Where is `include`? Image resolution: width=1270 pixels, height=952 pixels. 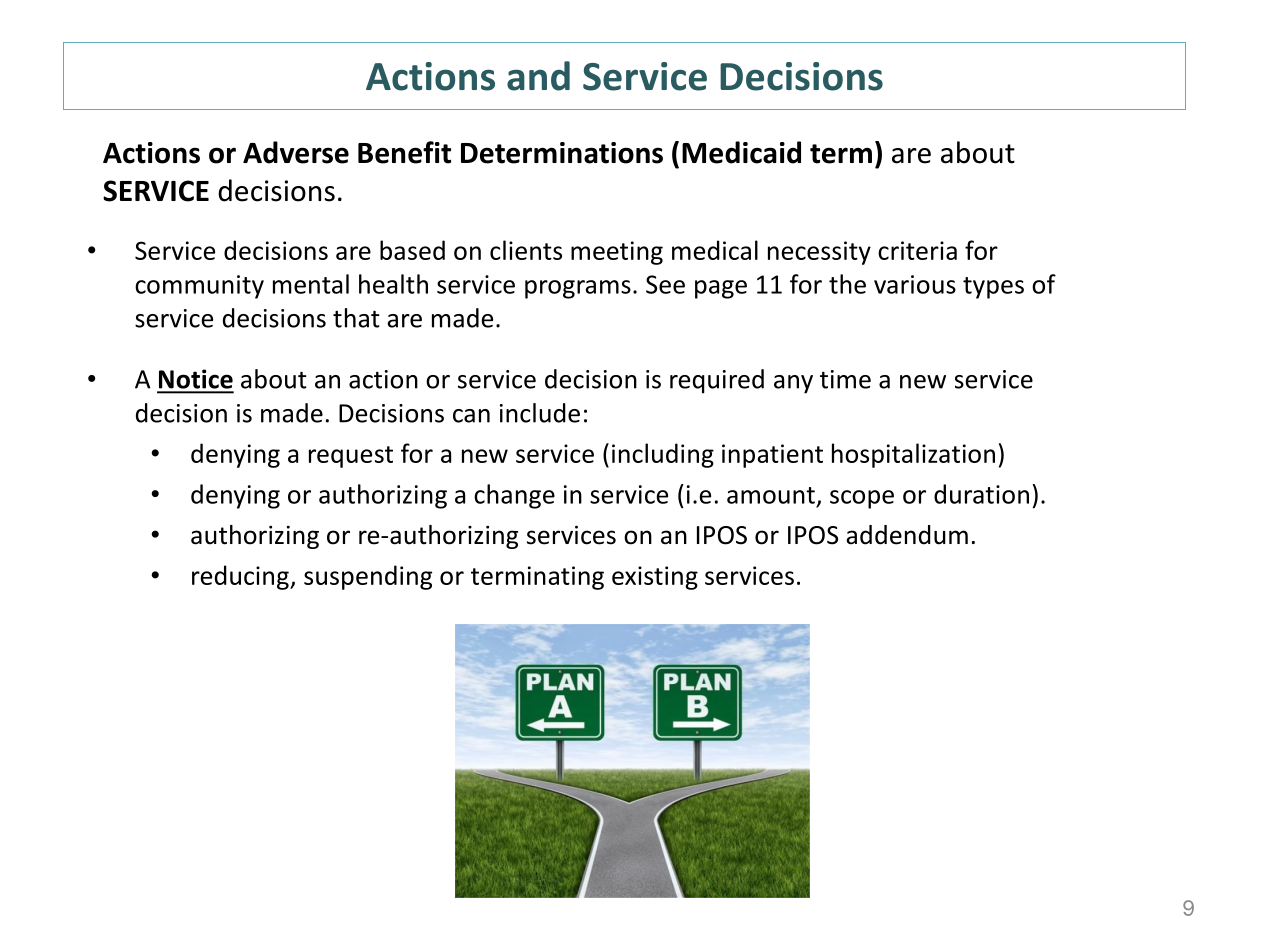
include is located at coordinates (540, 413).
